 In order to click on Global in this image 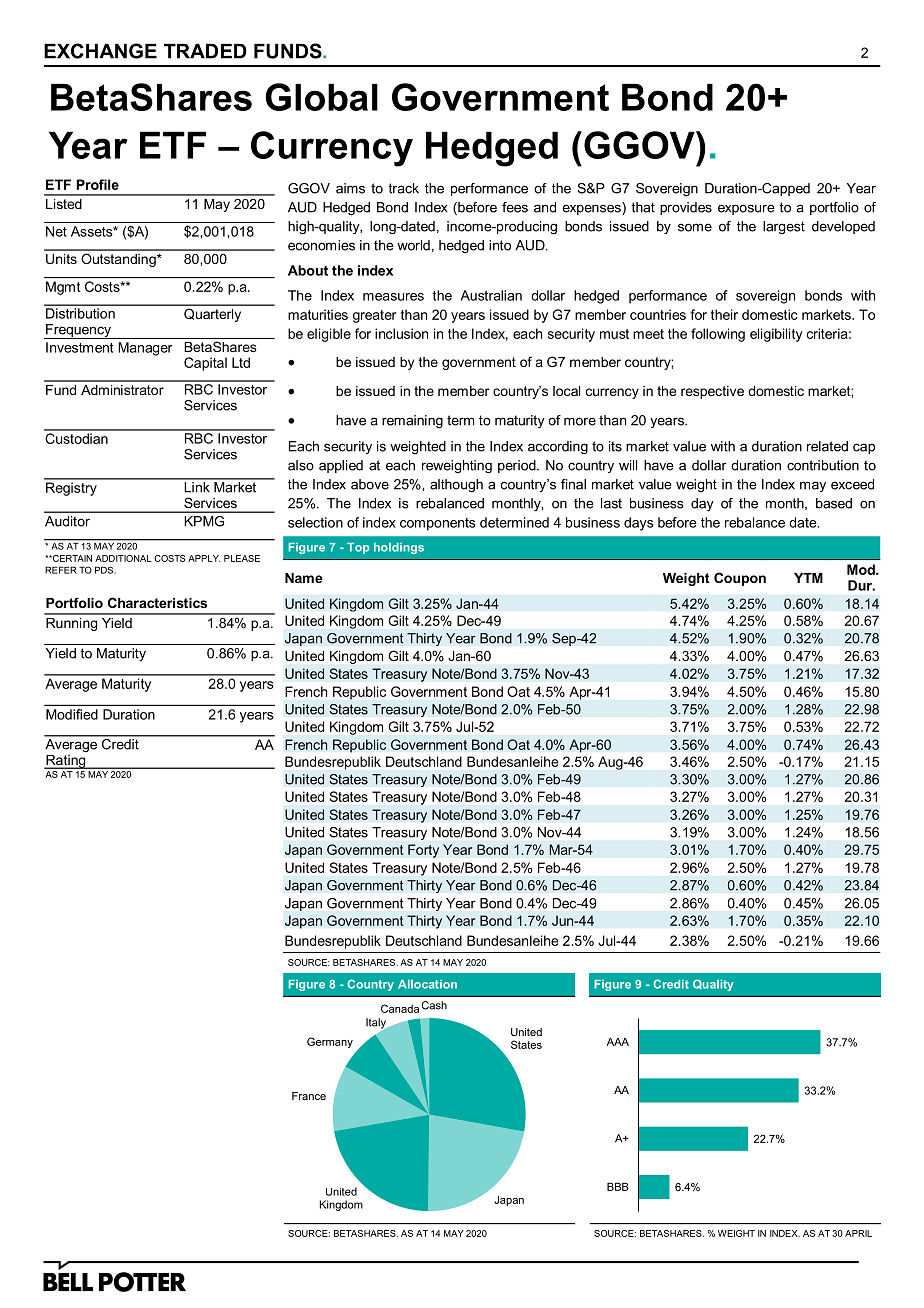, I will do `click(321, 97)`.
